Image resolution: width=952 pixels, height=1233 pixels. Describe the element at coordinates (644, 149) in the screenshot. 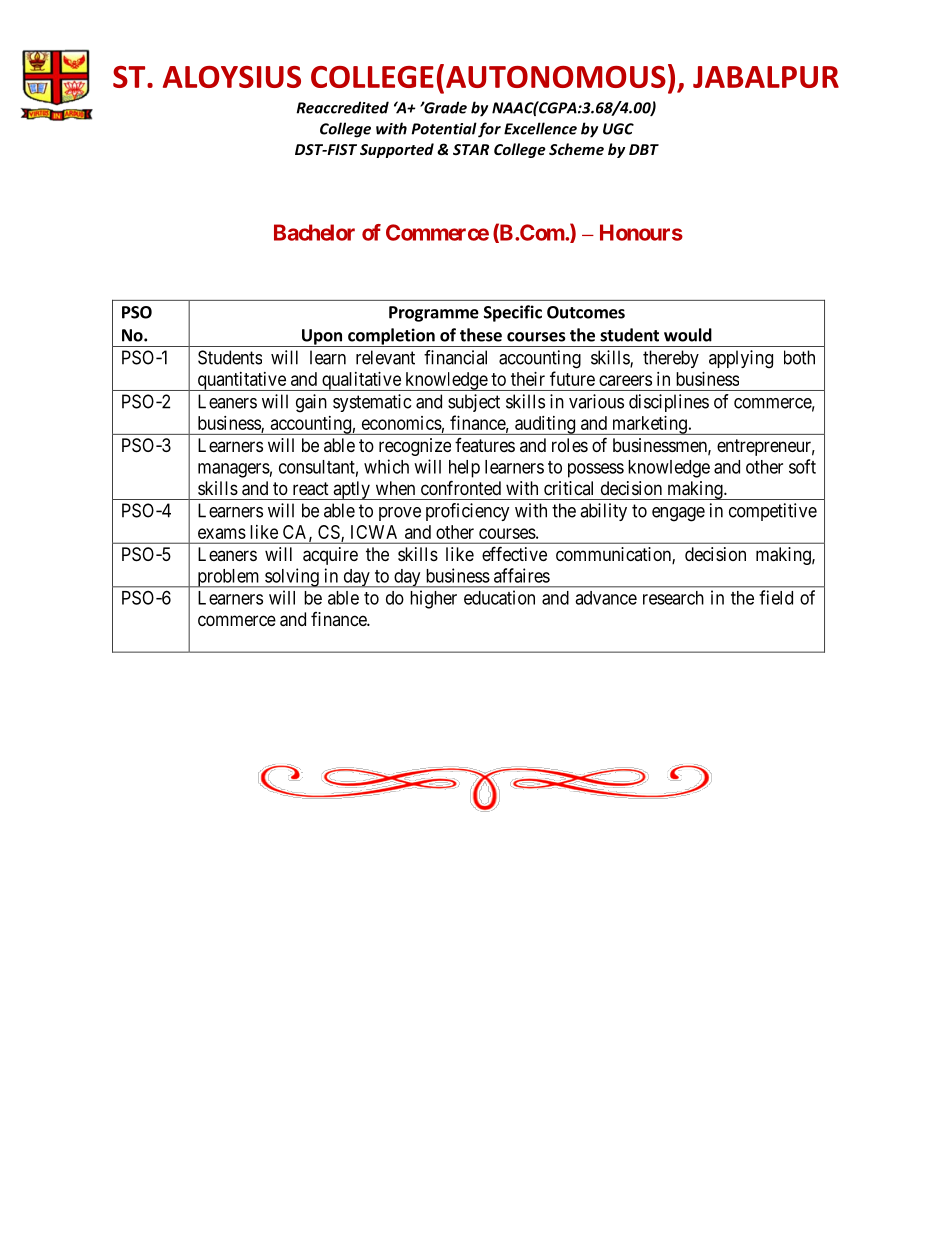

I see `DBT` at that location.
